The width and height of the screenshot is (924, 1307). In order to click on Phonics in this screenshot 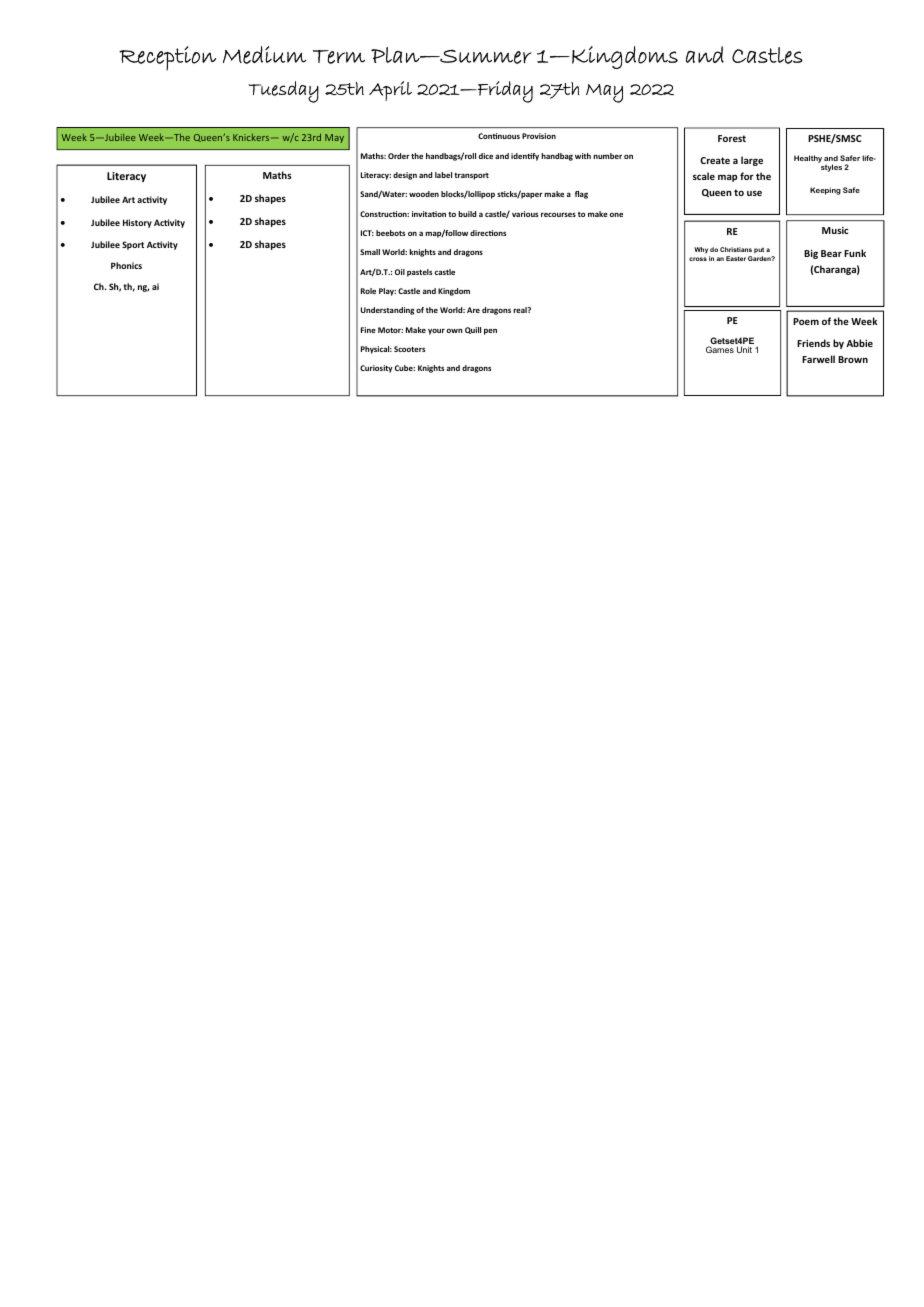, I will do `click(126, 265)`.
